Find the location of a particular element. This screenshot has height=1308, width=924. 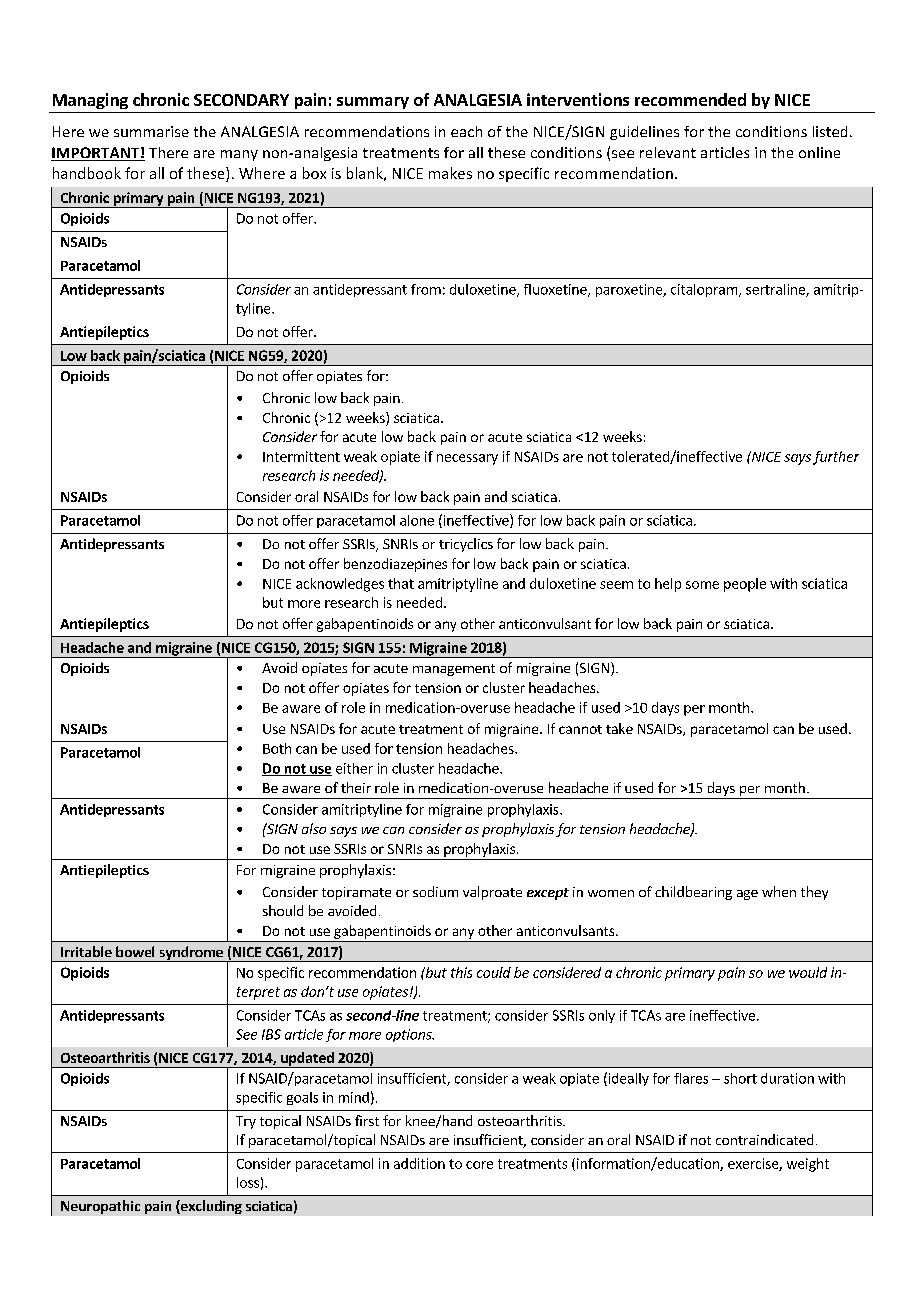

summarise is located at coordinates (151, 131).
